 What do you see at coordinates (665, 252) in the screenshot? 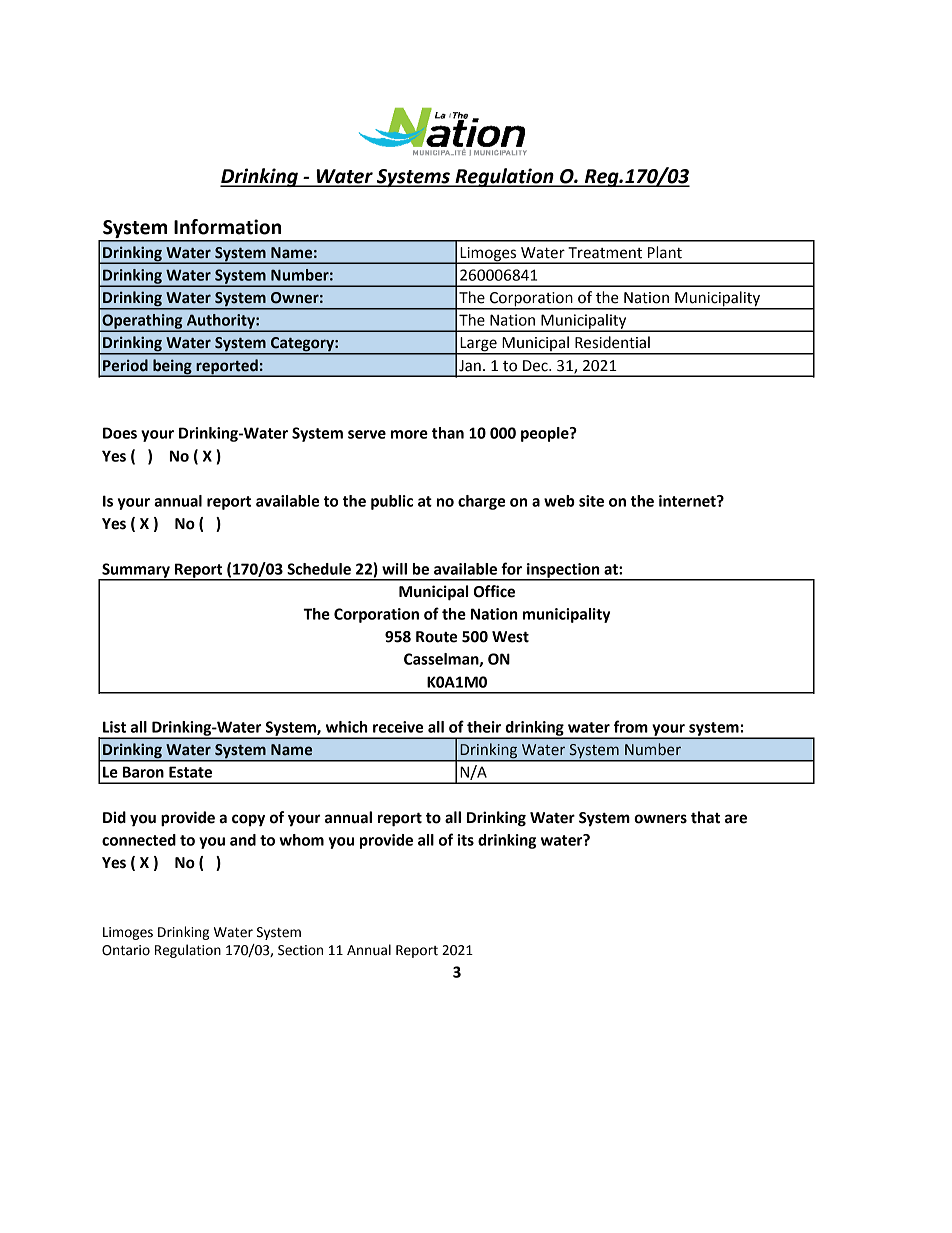
I see `Plant` at bounding box center [665, 252].
